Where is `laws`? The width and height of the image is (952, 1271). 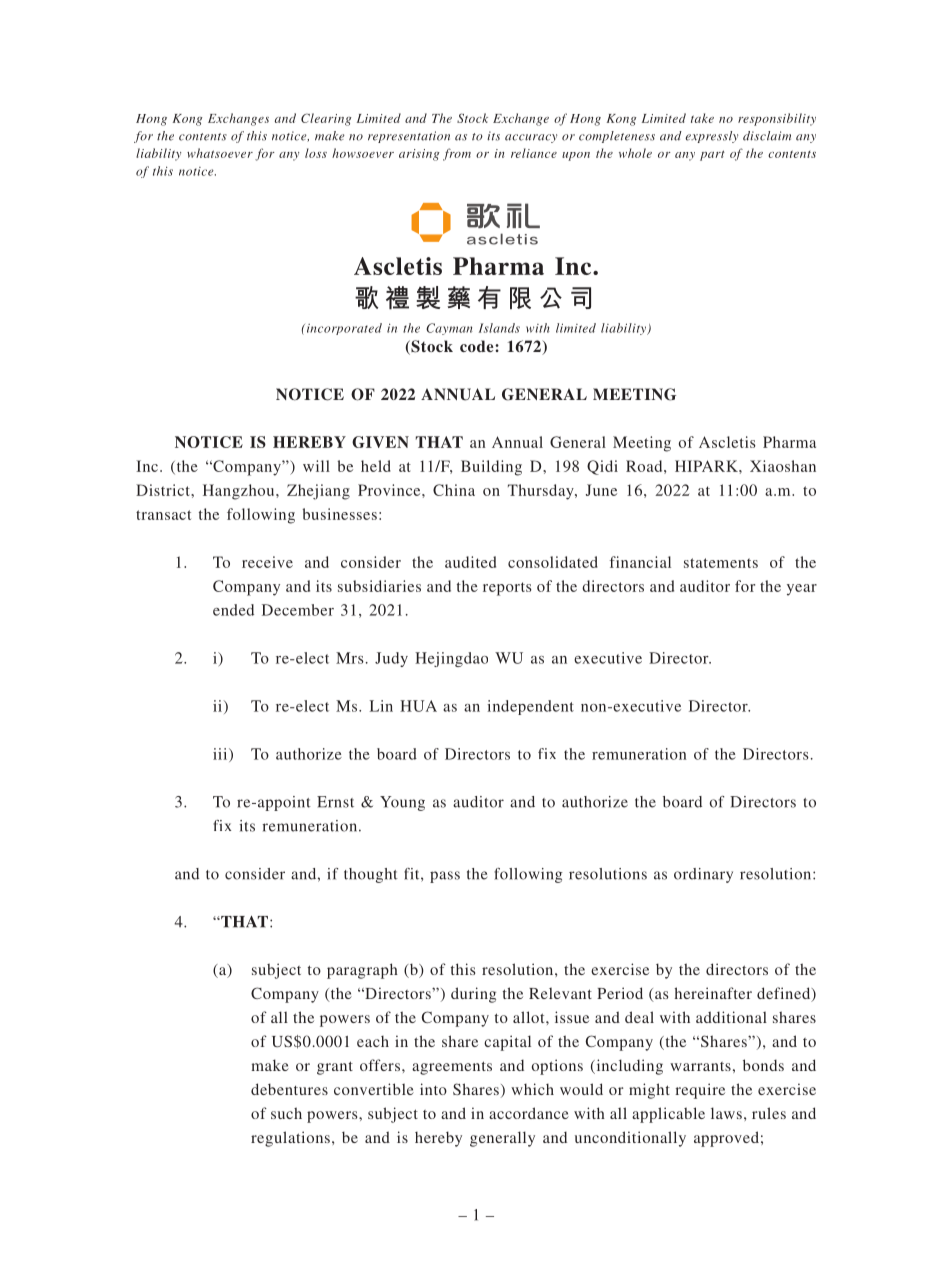 laws is located at coordinates (726, 1113).
